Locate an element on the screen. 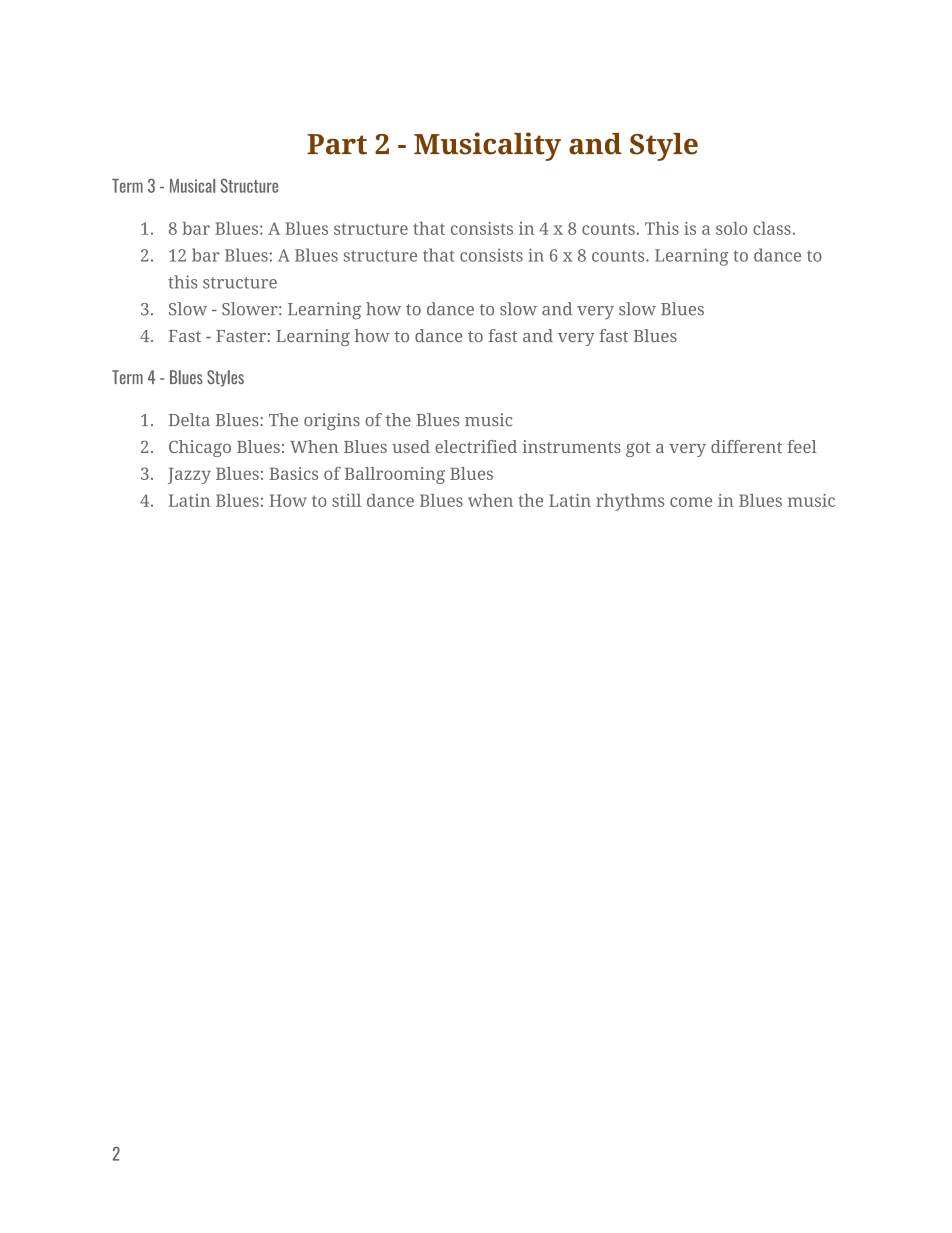  different is located at coordinates (746, 446).
